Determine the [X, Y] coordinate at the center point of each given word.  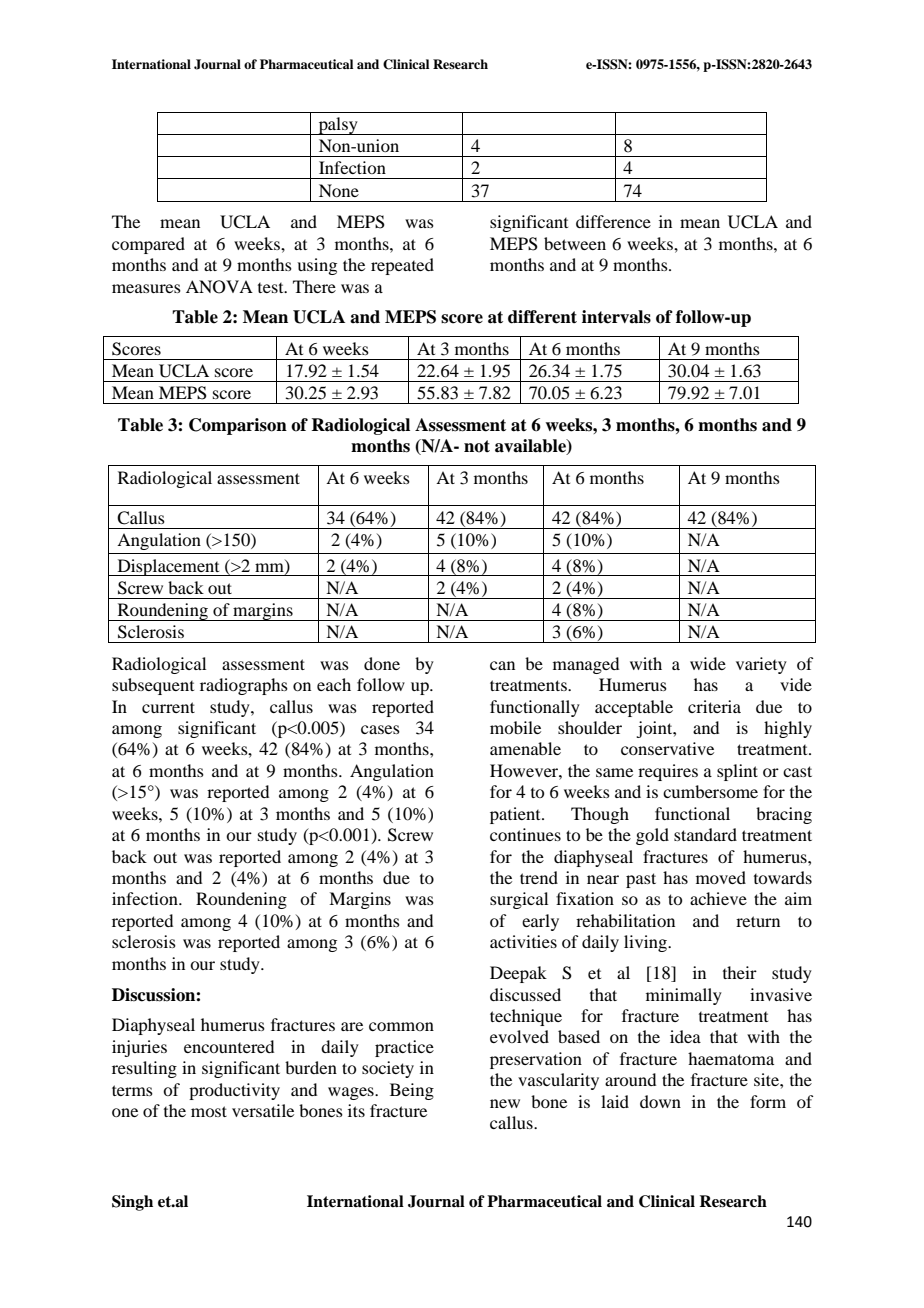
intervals [616, 317]
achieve [718, 898]
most [209, 1111]
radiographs [244, 686]
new [505, 1103]
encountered [229, 1046]
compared [148, 245]
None [339, 190]
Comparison [238, 426]
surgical [519, 900]
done [382, 663]
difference [613, 221]
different [542, 317]
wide [708, 663]
